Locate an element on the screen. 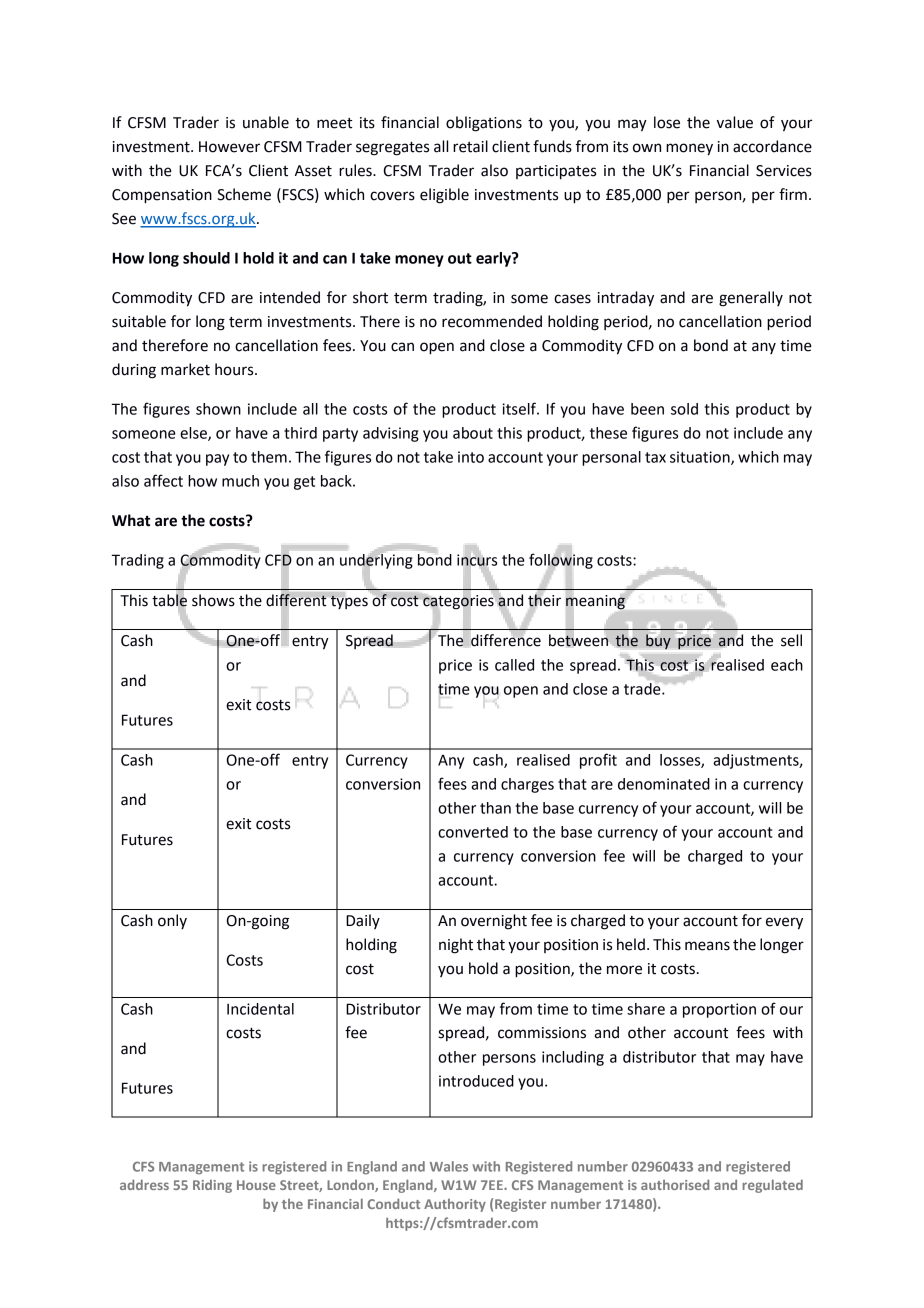  only is located at coordinates (172, 921).
